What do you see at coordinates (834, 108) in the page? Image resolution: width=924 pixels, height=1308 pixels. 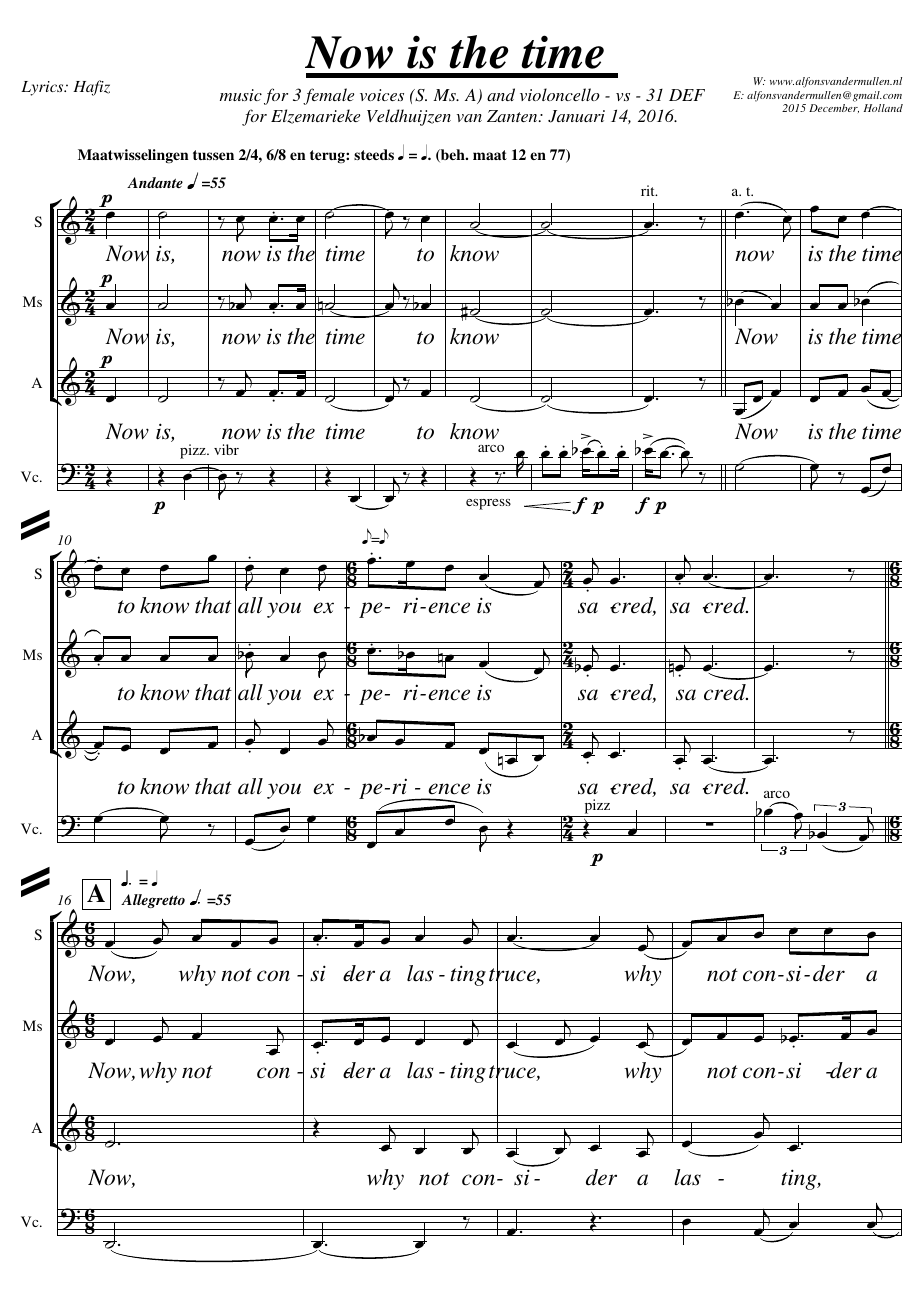 I see `December` at bounding box center [834, 108].
